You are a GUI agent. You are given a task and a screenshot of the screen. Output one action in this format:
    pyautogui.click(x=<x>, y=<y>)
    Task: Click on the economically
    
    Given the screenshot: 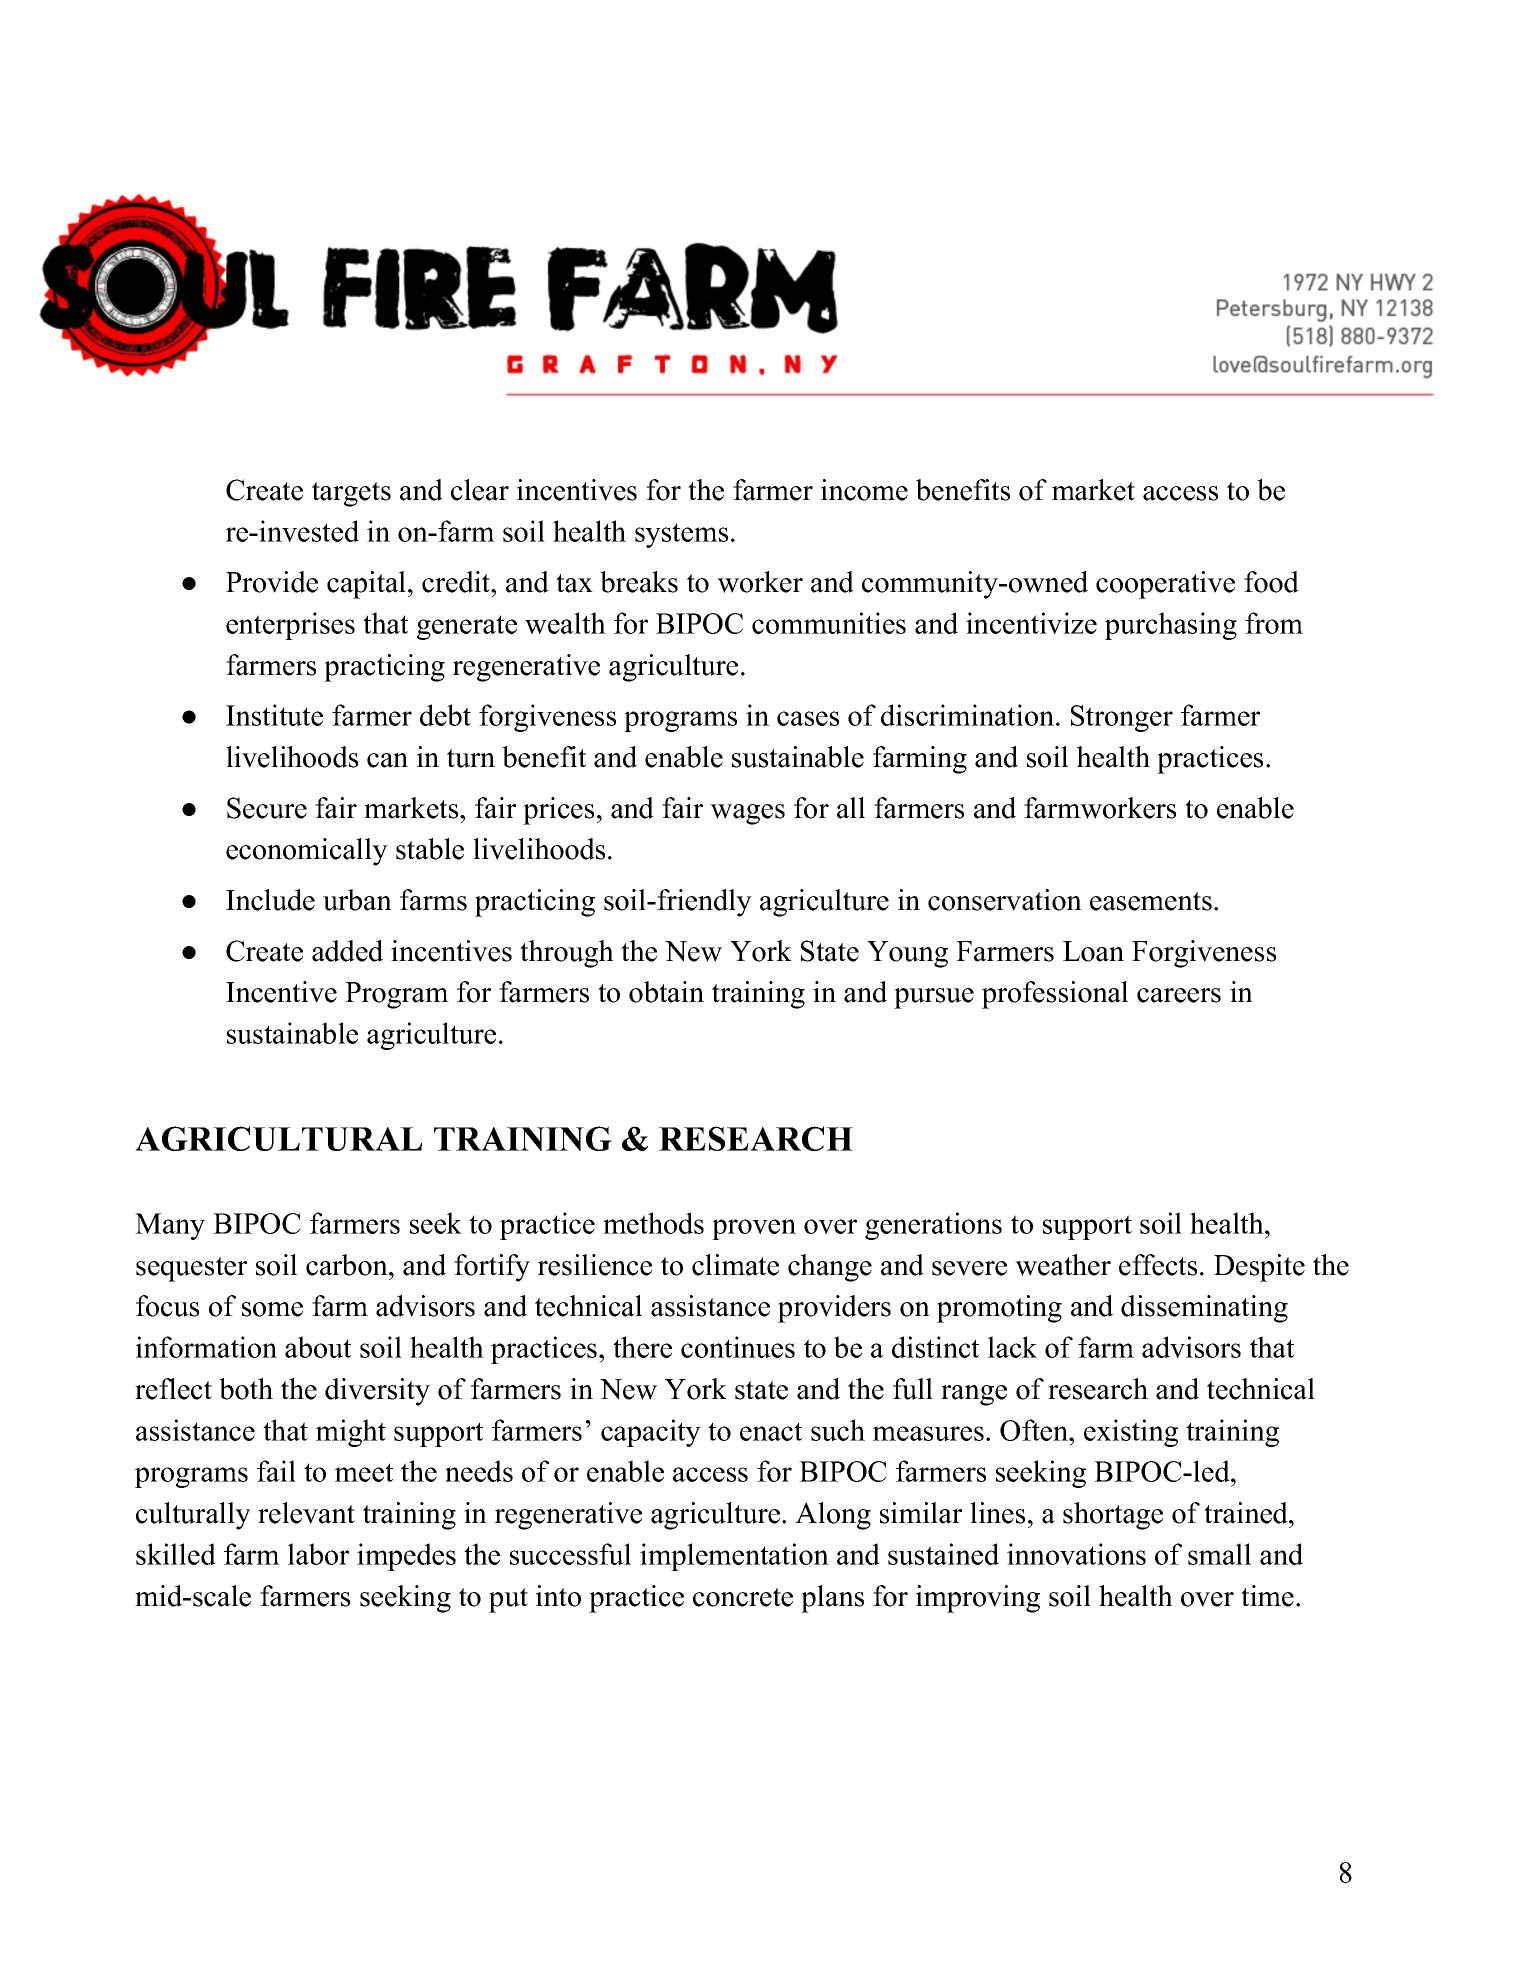 What is the action you would take?
    pyautogui.click(x=307, y=852)
